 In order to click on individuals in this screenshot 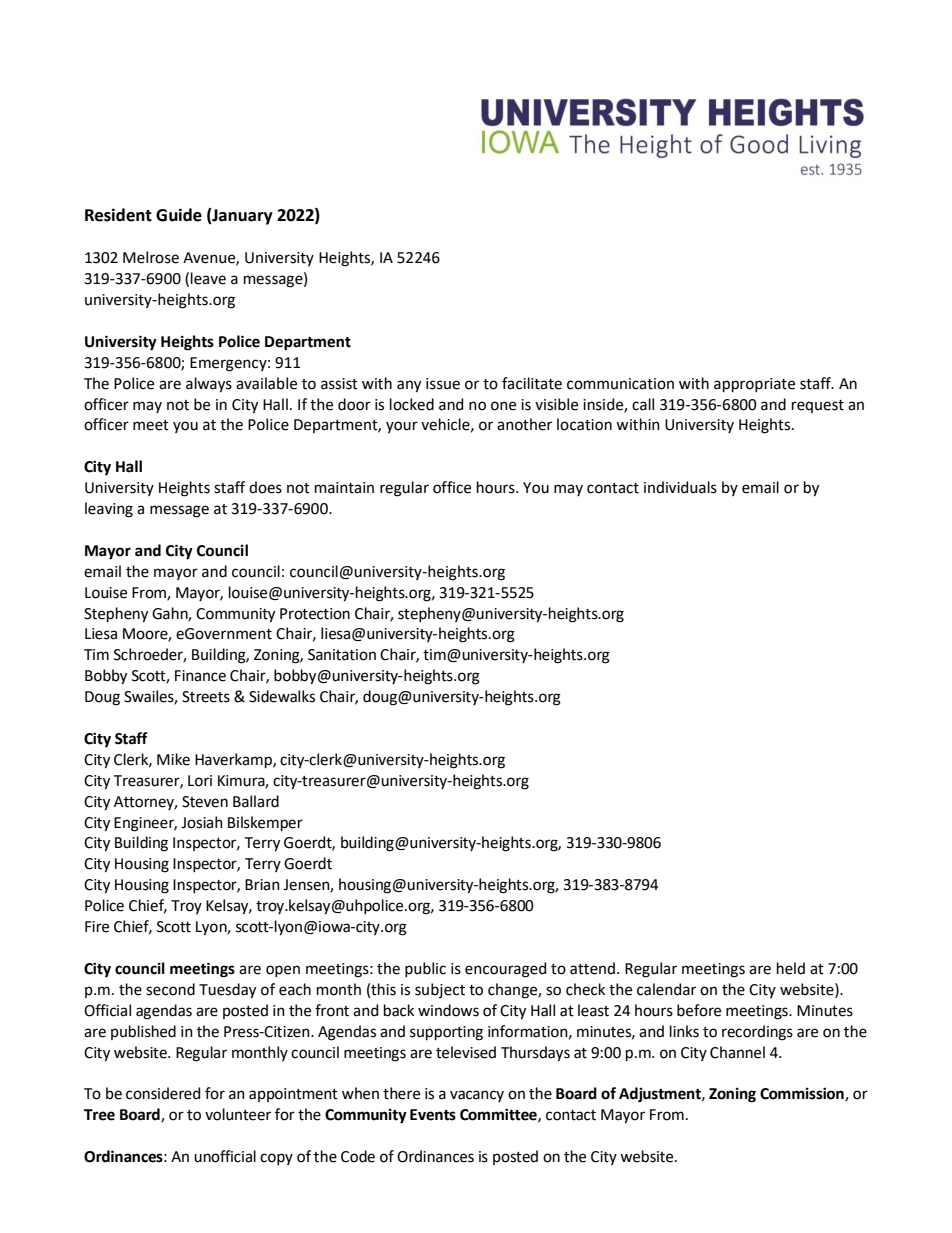, I will do `click(680, 487)`.
